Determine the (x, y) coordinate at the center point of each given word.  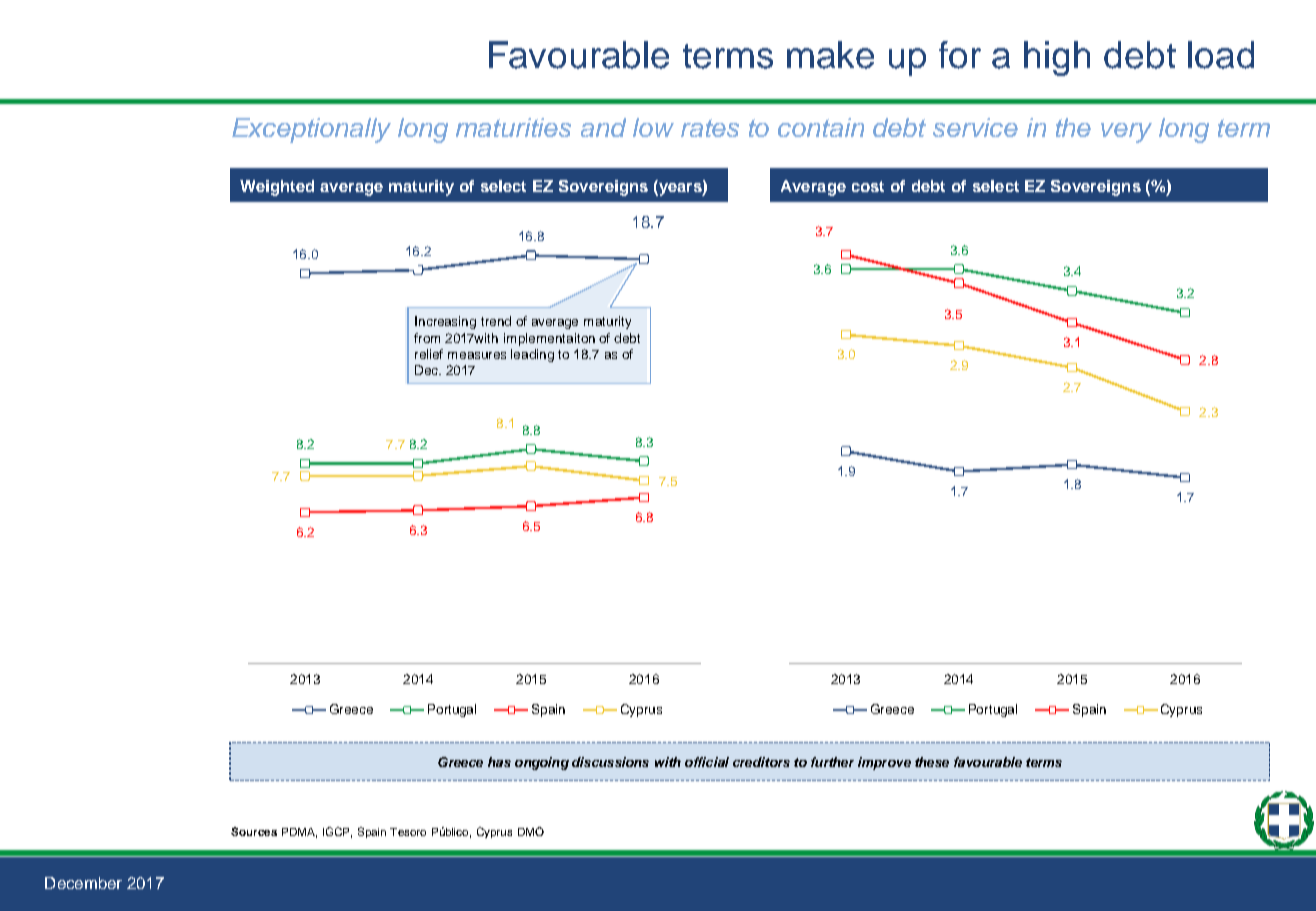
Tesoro (408, 832)
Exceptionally (311, 130)
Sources (254, 831)
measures (477, 355)
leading (532, 355)
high (1057, 58)
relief (429, 354)
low (653, 127)
